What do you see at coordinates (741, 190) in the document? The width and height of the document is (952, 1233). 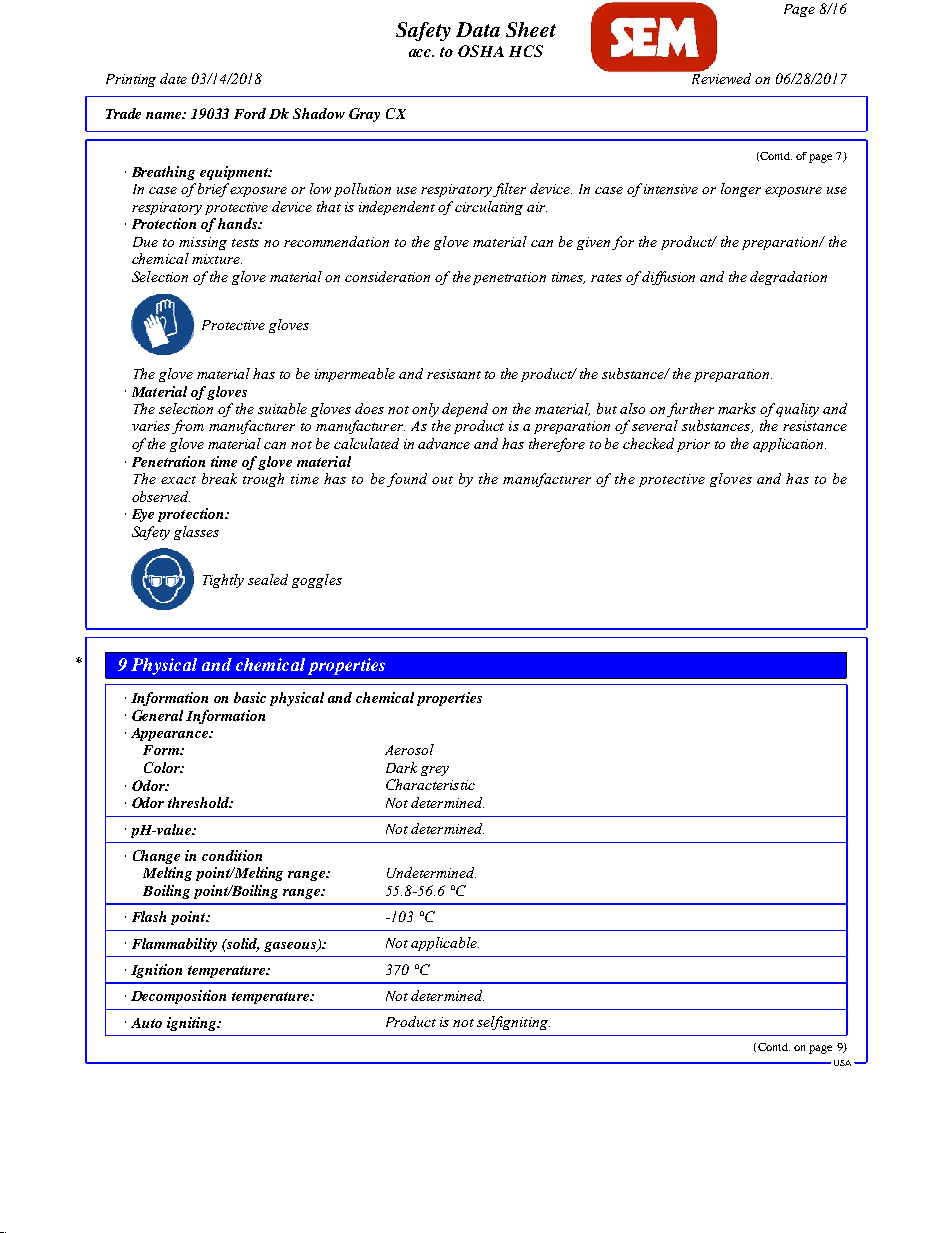 I see `longer` at bounding box center [741, 190].
